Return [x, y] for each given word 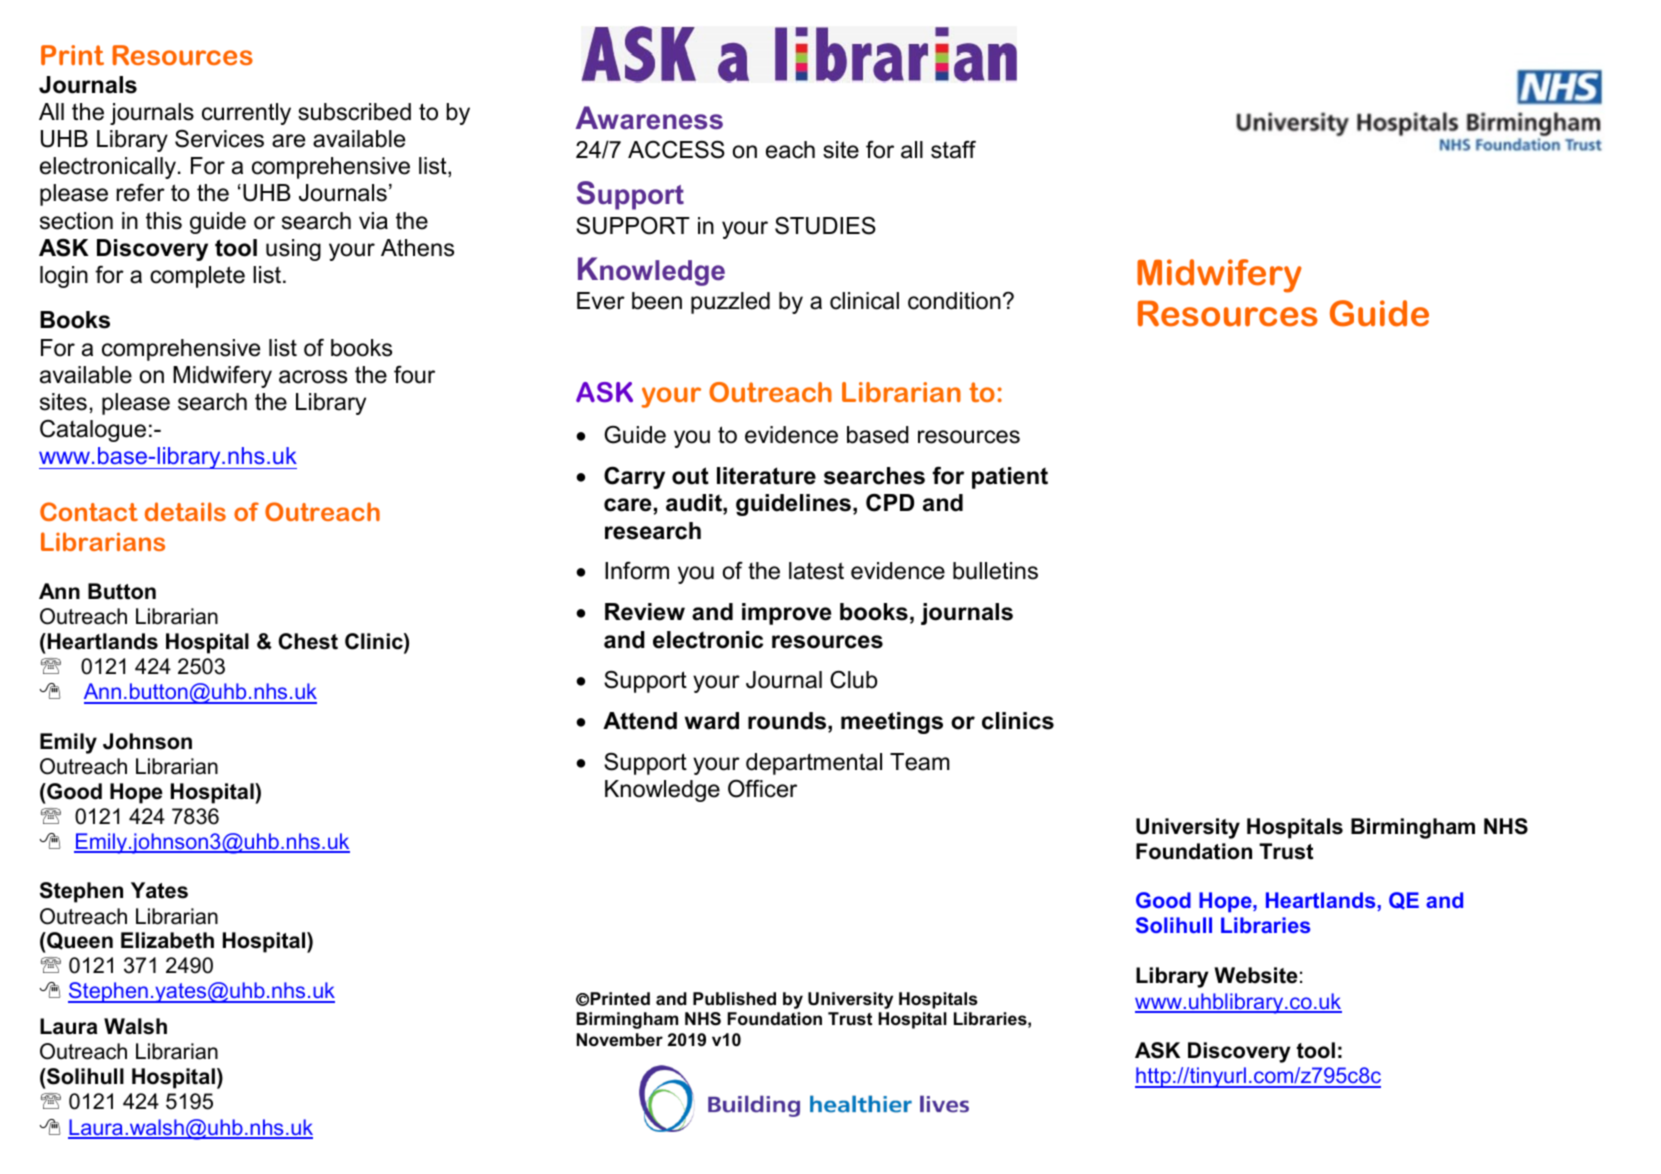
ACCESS [676, 149]
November [620, 1040]
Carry [634, 477]
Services [219, 139]
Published [734, 999]
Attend [640, 721]
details [185, 511]
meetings [892, 723]
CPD [890, 502]
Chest [308, 641]
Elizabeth [167, 940]
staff [953, 149]
